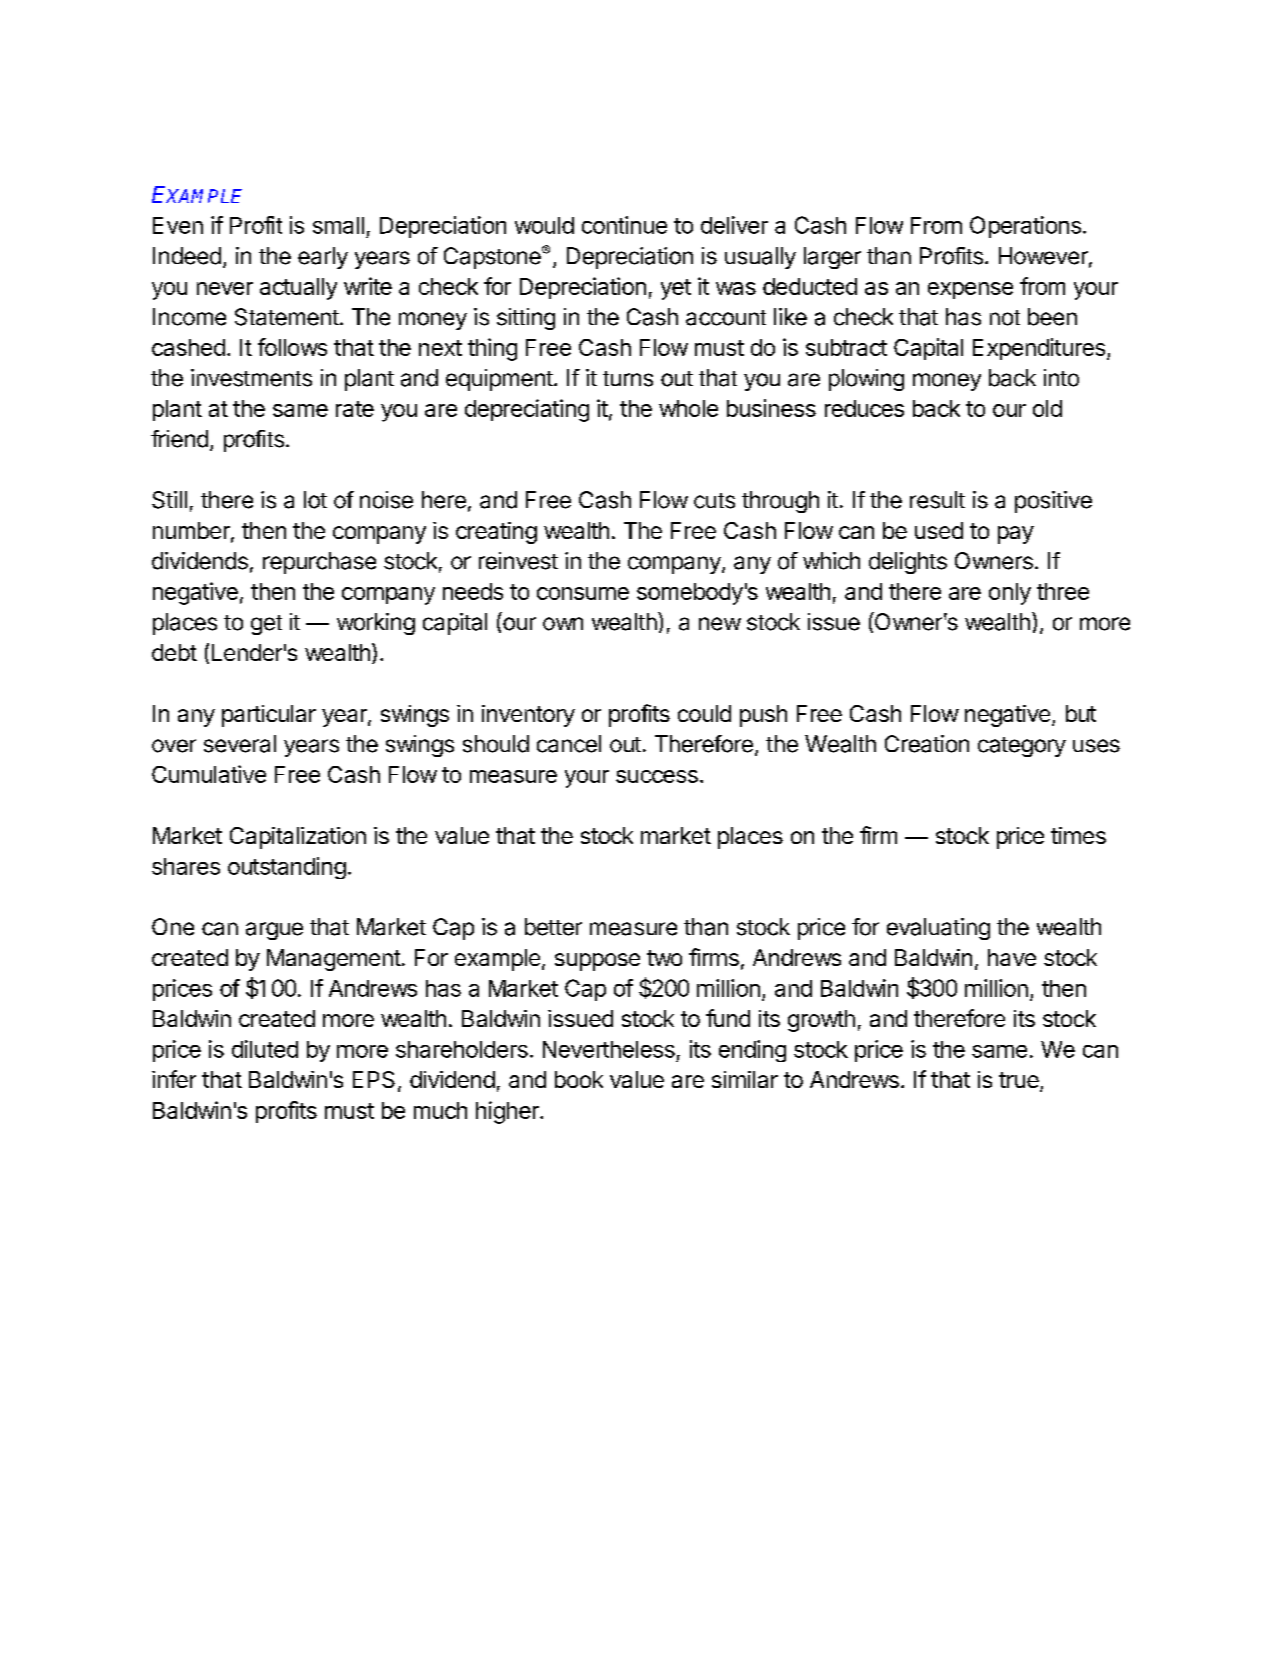 Image resolution: width=1283 pixels, height=1661 pixels. What do you see at coordinates (323, 258) in the page?
I see `early` at bounding box center [323, 258].
